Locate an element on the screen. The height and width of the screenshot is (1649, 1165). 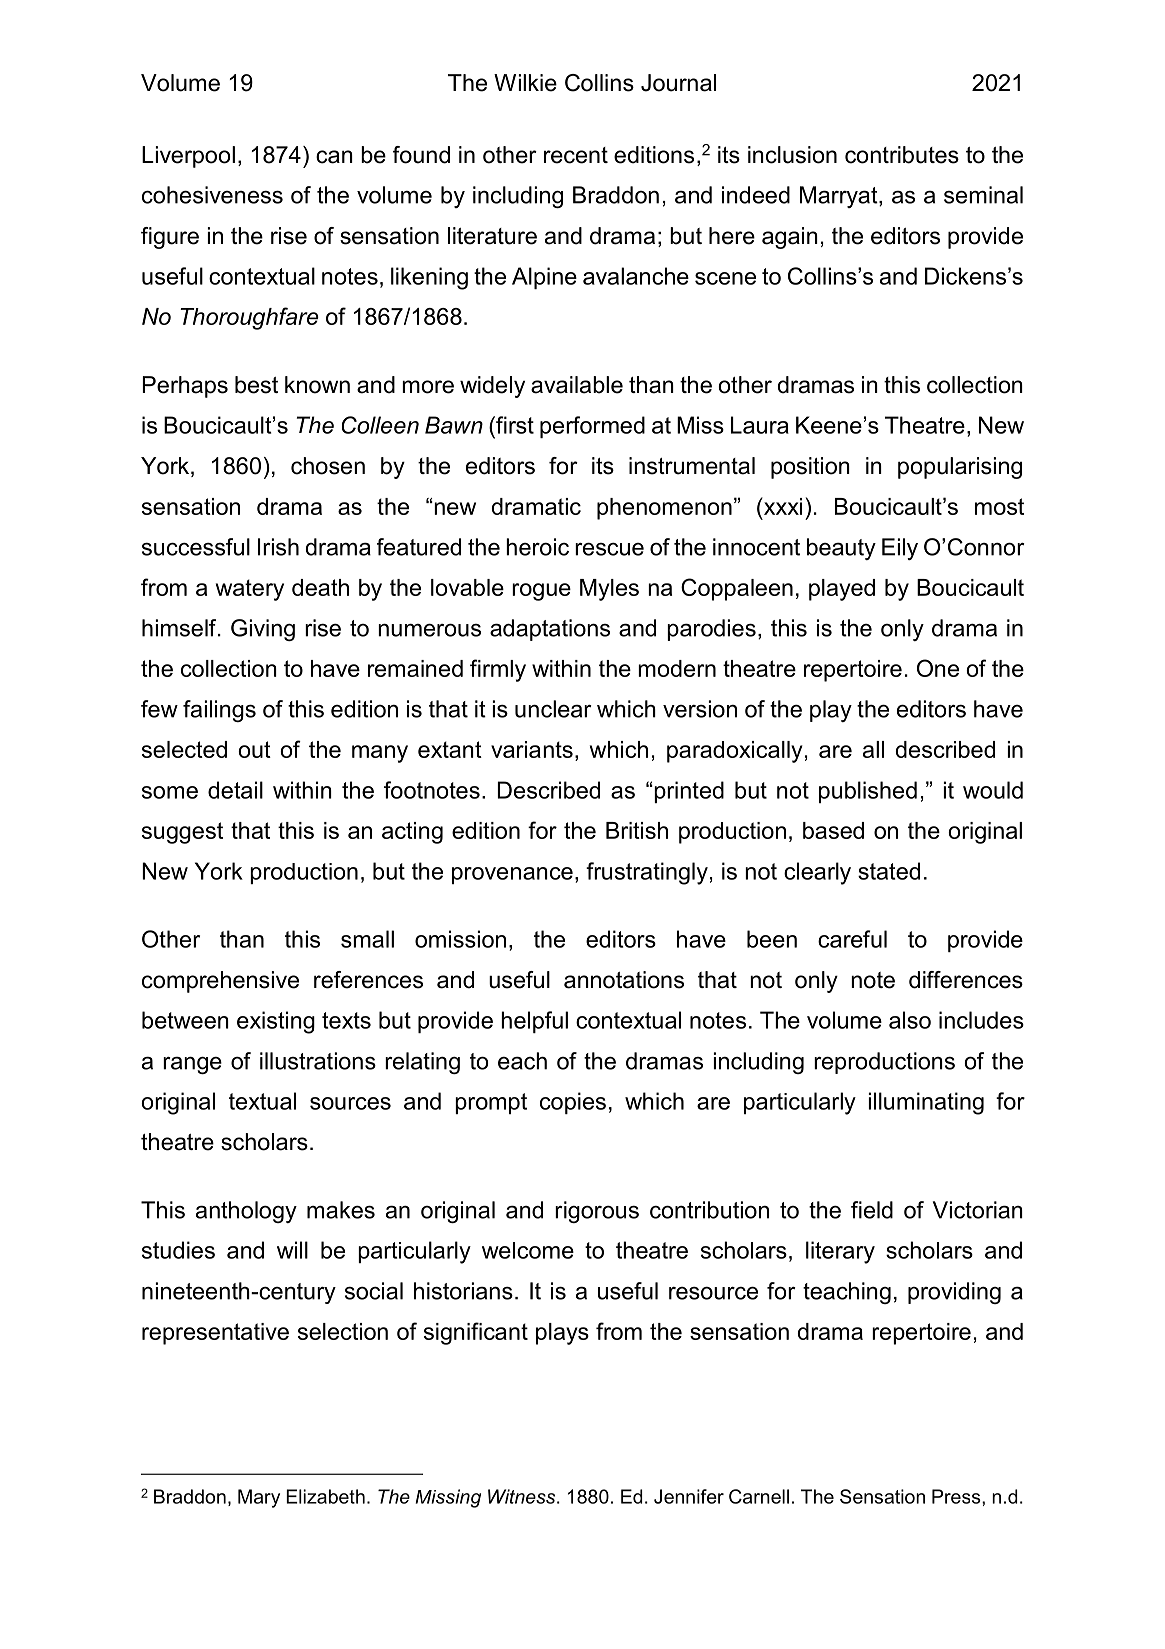
One is located at coordinates (938, 668).
